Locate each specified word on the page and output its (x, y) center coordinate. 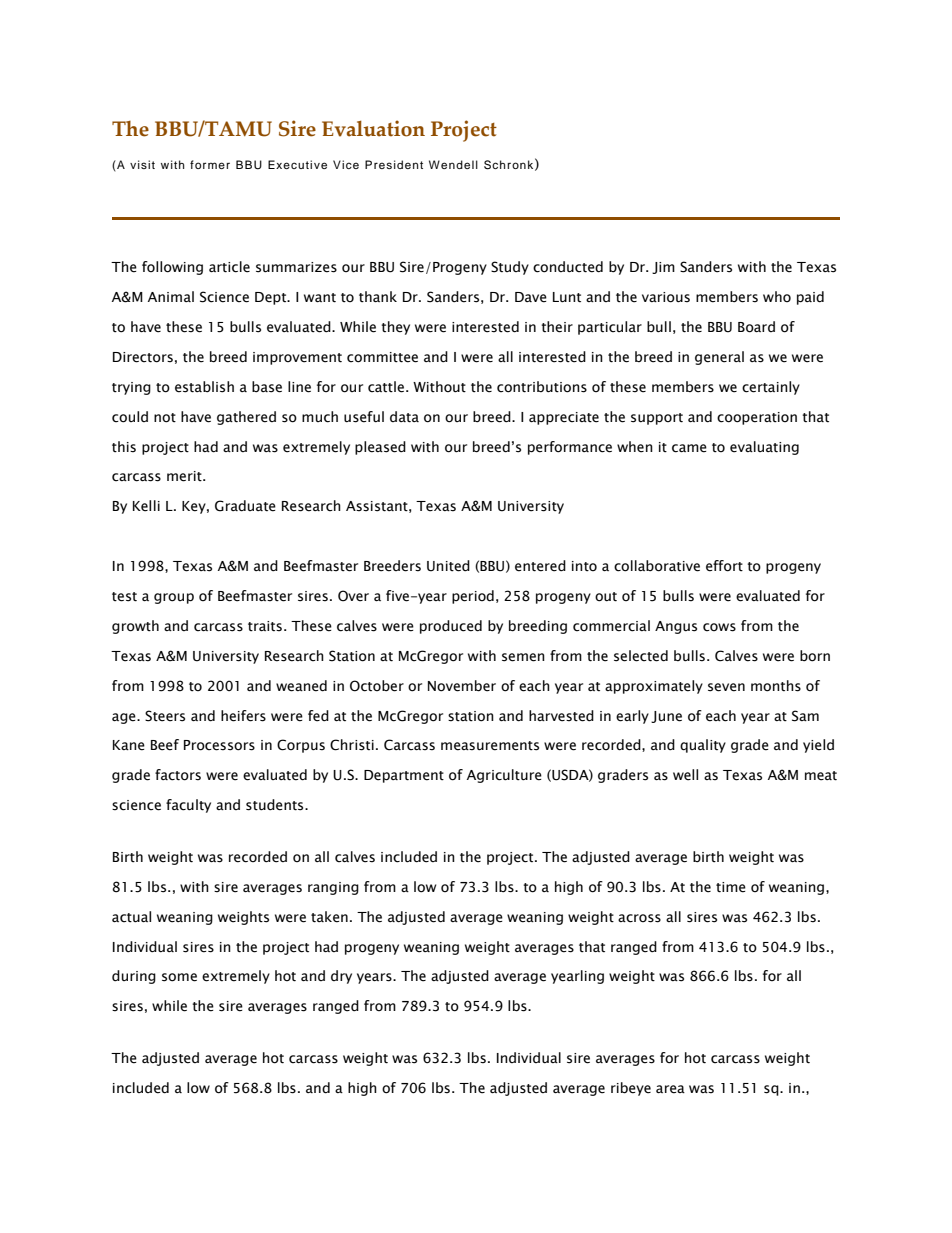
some (179, 977)
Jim (663, 268)
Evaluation (373, 128)
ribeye (631, 1089)
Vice (346, 164)
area (670, 1089)
